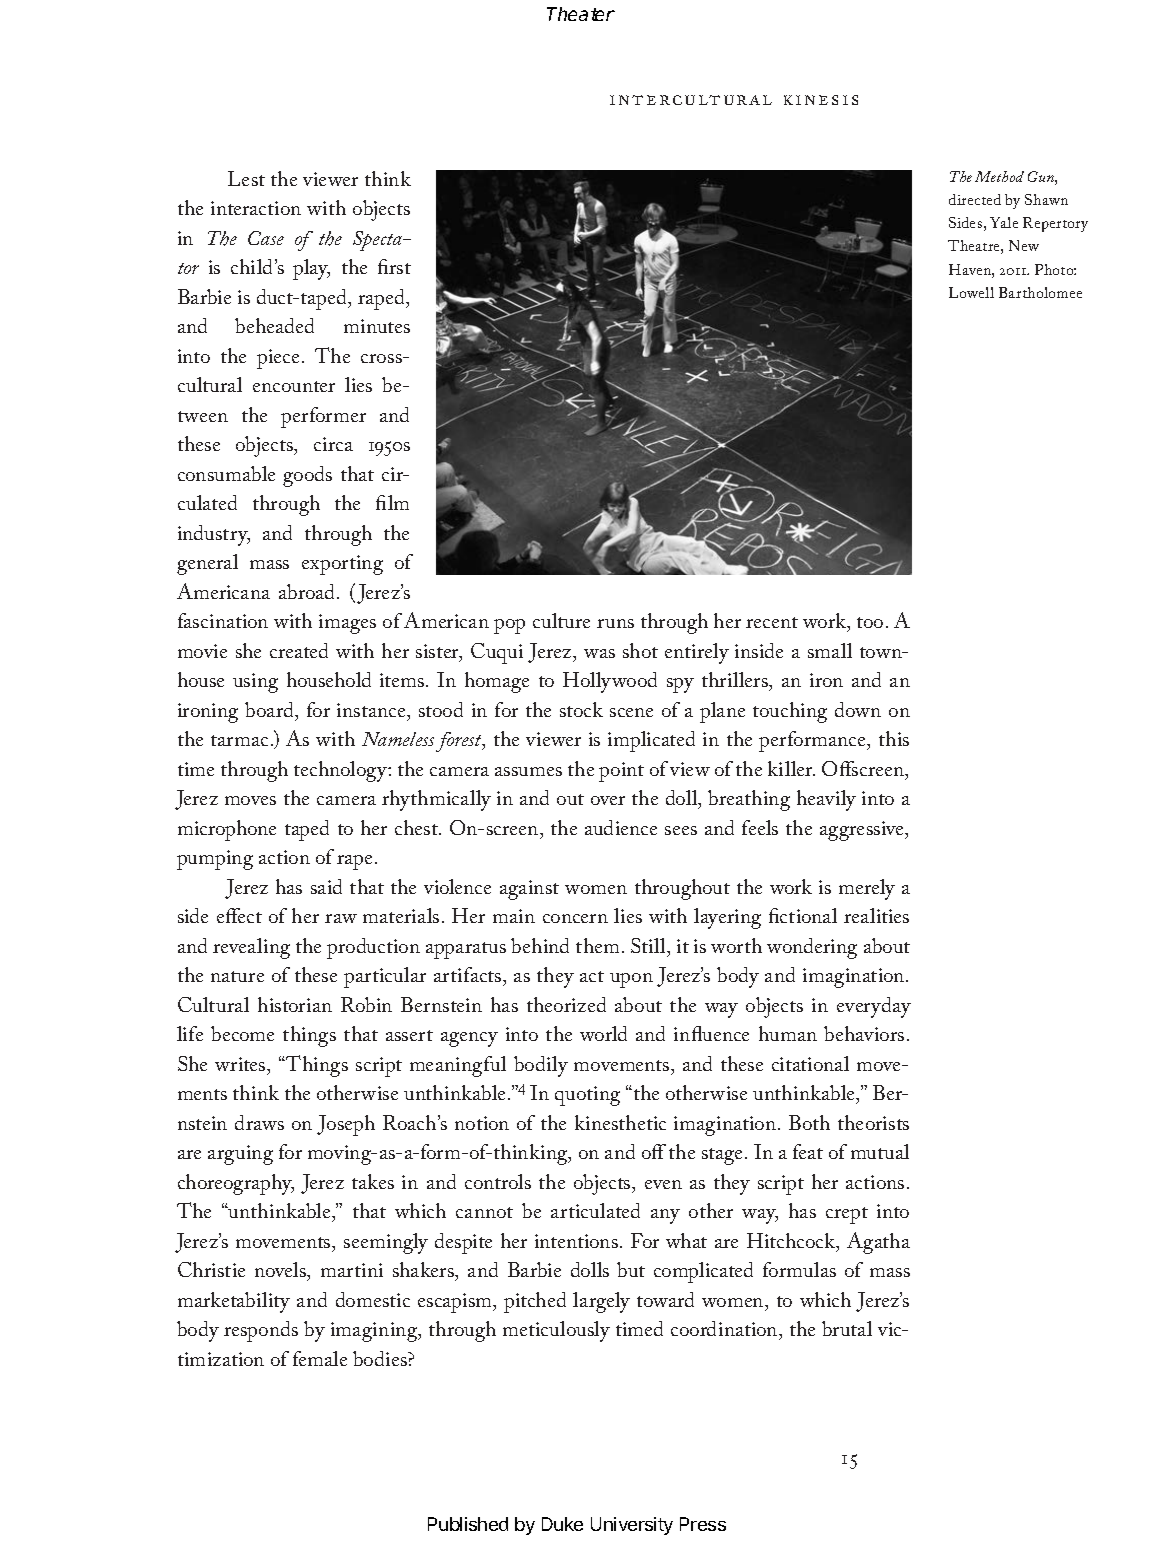 The width and height of the document is (1157, 1555). What do you see at coordinates (394, 266) in the document?
I see `first` at bounding box center [394, 266].
